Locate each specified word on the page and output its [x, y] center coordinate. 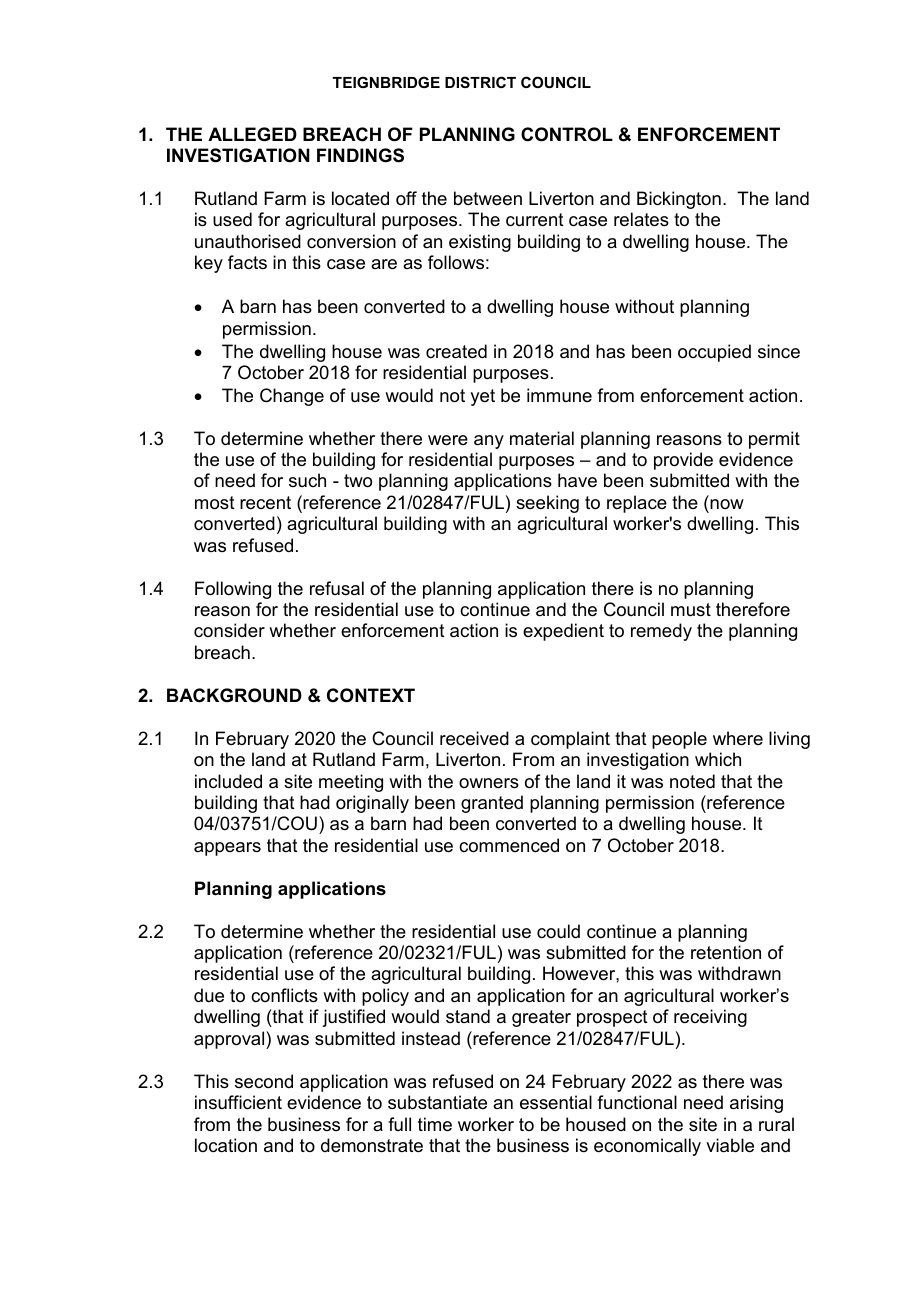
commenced [509, 845]
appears [227, 849]
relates [641, 219]
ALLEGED [252, 134]
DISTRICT [480, 82]
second [264, 1081]
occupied [714, 353]
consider [229, 630]
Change [292, 397]
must [691, 609]
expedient [563, 632]
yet [482, 397]
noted [692, 781]
